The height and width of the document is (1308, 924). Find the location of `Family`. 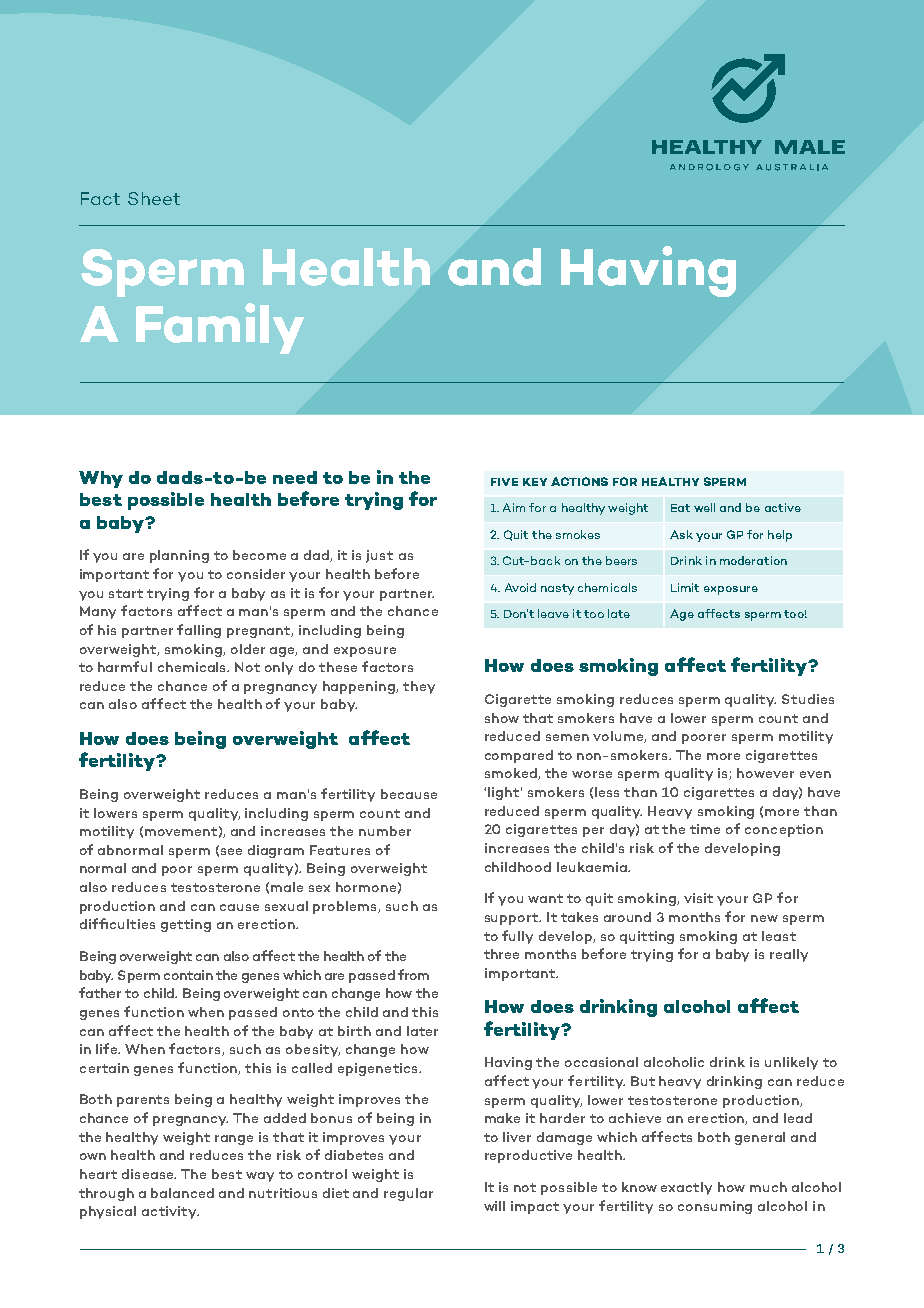

Family is located at coordinates (220, 328).
